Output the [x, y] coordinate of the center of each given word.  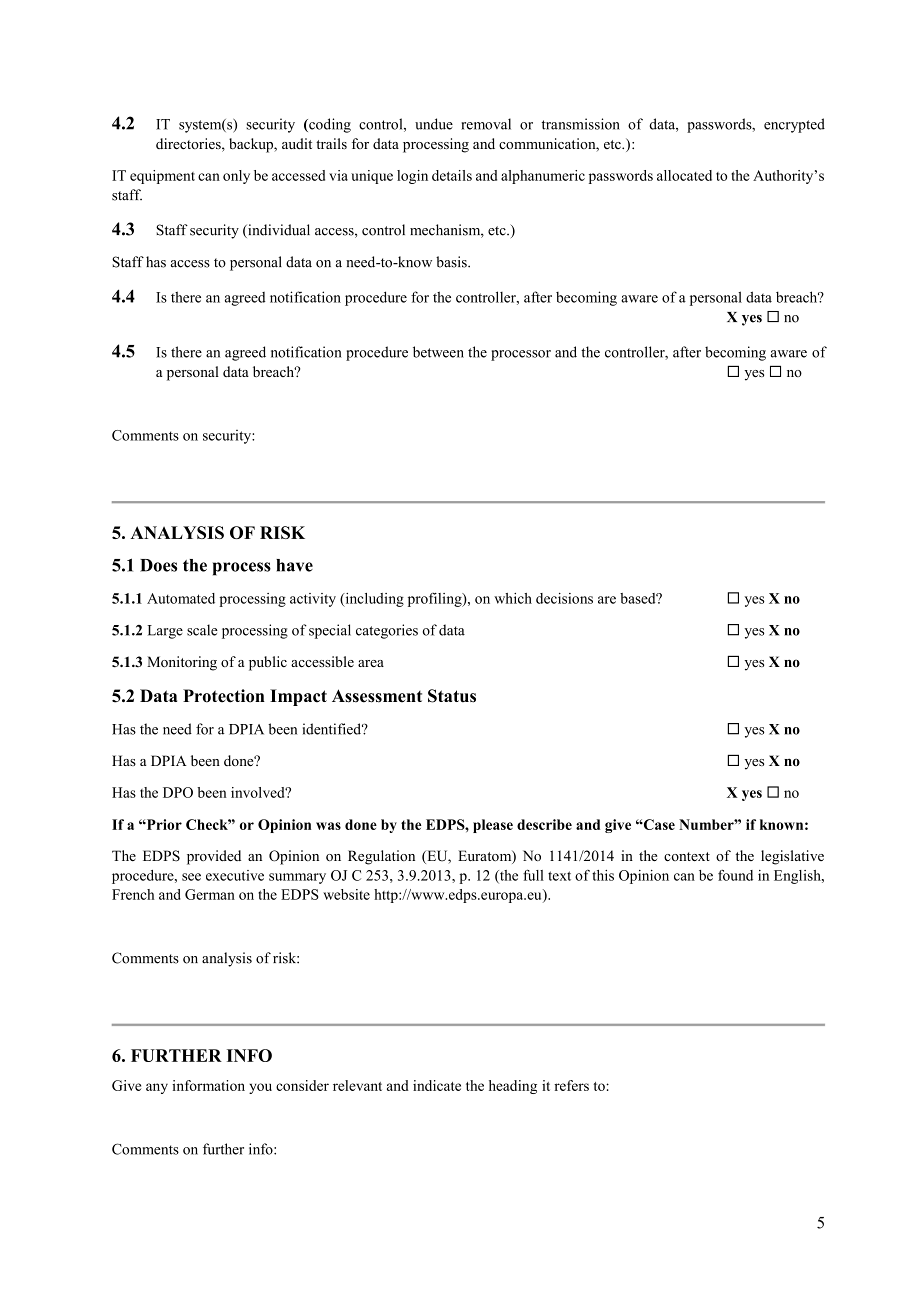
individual [278, 231]
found [735, 875]
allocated [684, 175]
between [438, 352]
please [493, 826]
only [236, 177]
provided [214, 857]
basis [452, 262]
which [513, 598]
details [452, 175]
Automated [181, 598]
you [260, 1088]
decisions [564, 598]
